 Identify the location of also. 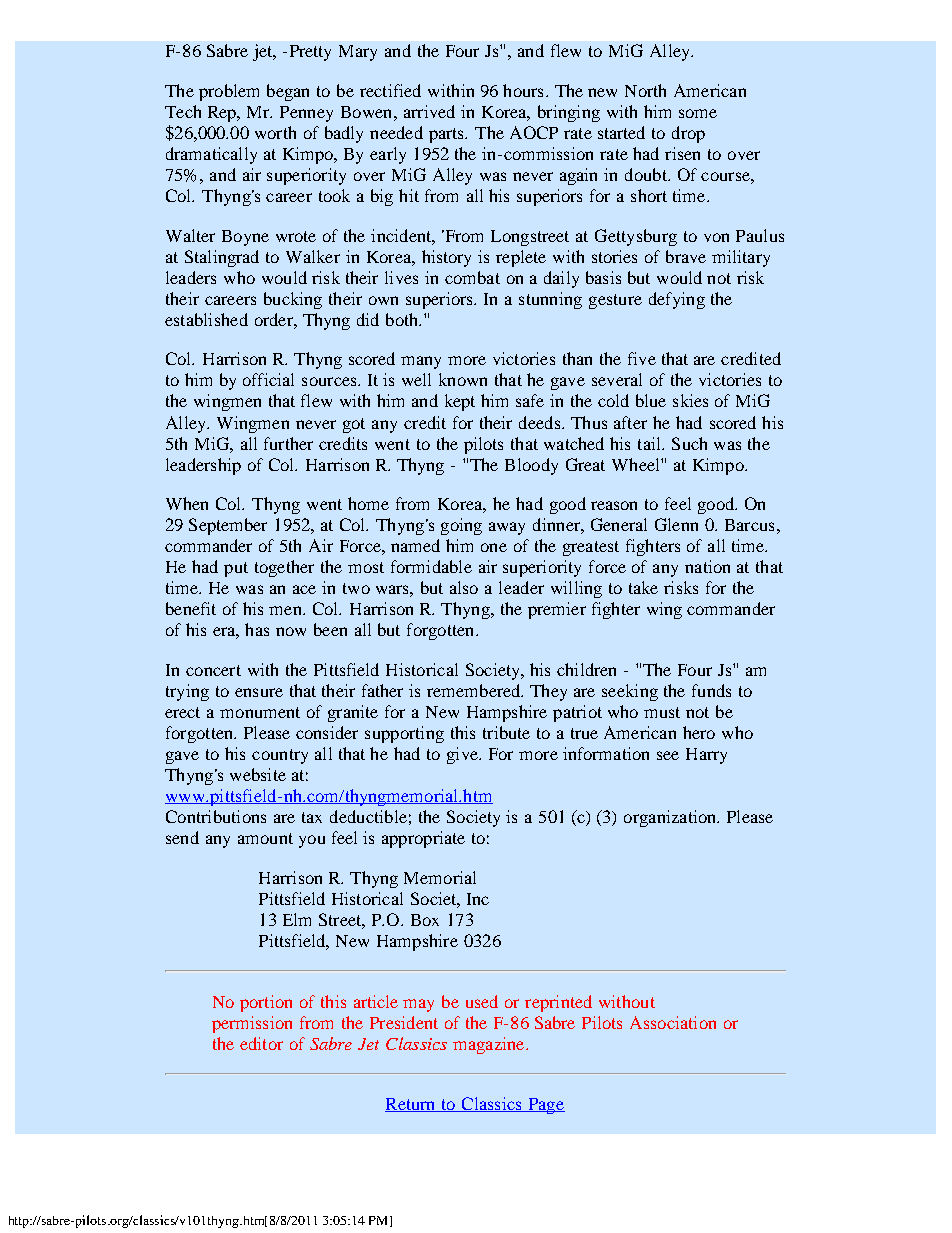
(464, 587).
